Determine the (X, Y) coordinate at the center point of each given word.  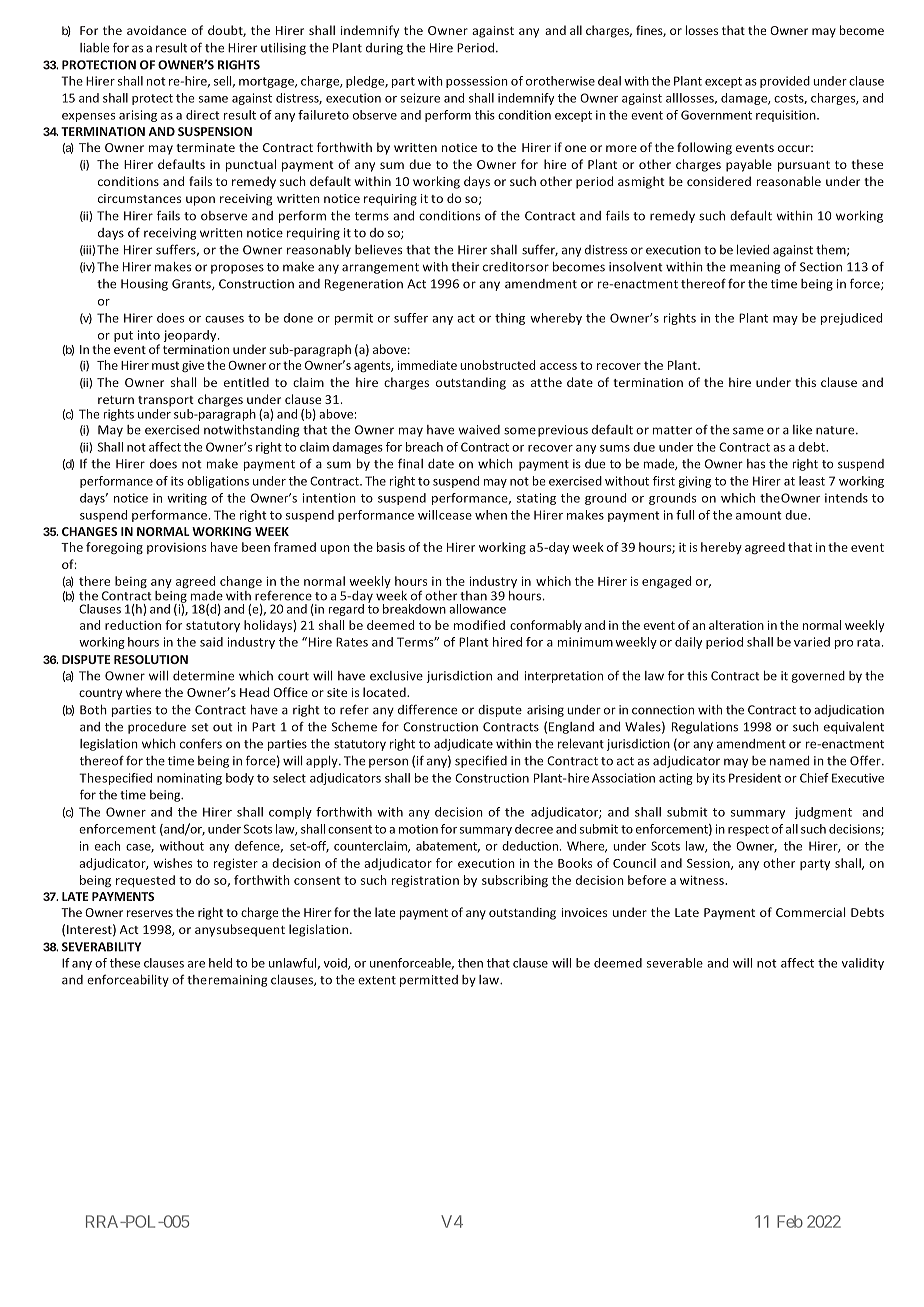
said (211, 642)
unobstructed (497, 365)
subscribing (515, 881)
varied (812, 642)
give (193, 366)
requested (145, 881)
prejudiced (852, 319)
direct (203, 115)
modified (479, 625)
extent (377, 980)
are (196, 964)
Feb (790, 1221)
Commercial (811, 912)
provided (785, 82)
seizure (420, 98)
